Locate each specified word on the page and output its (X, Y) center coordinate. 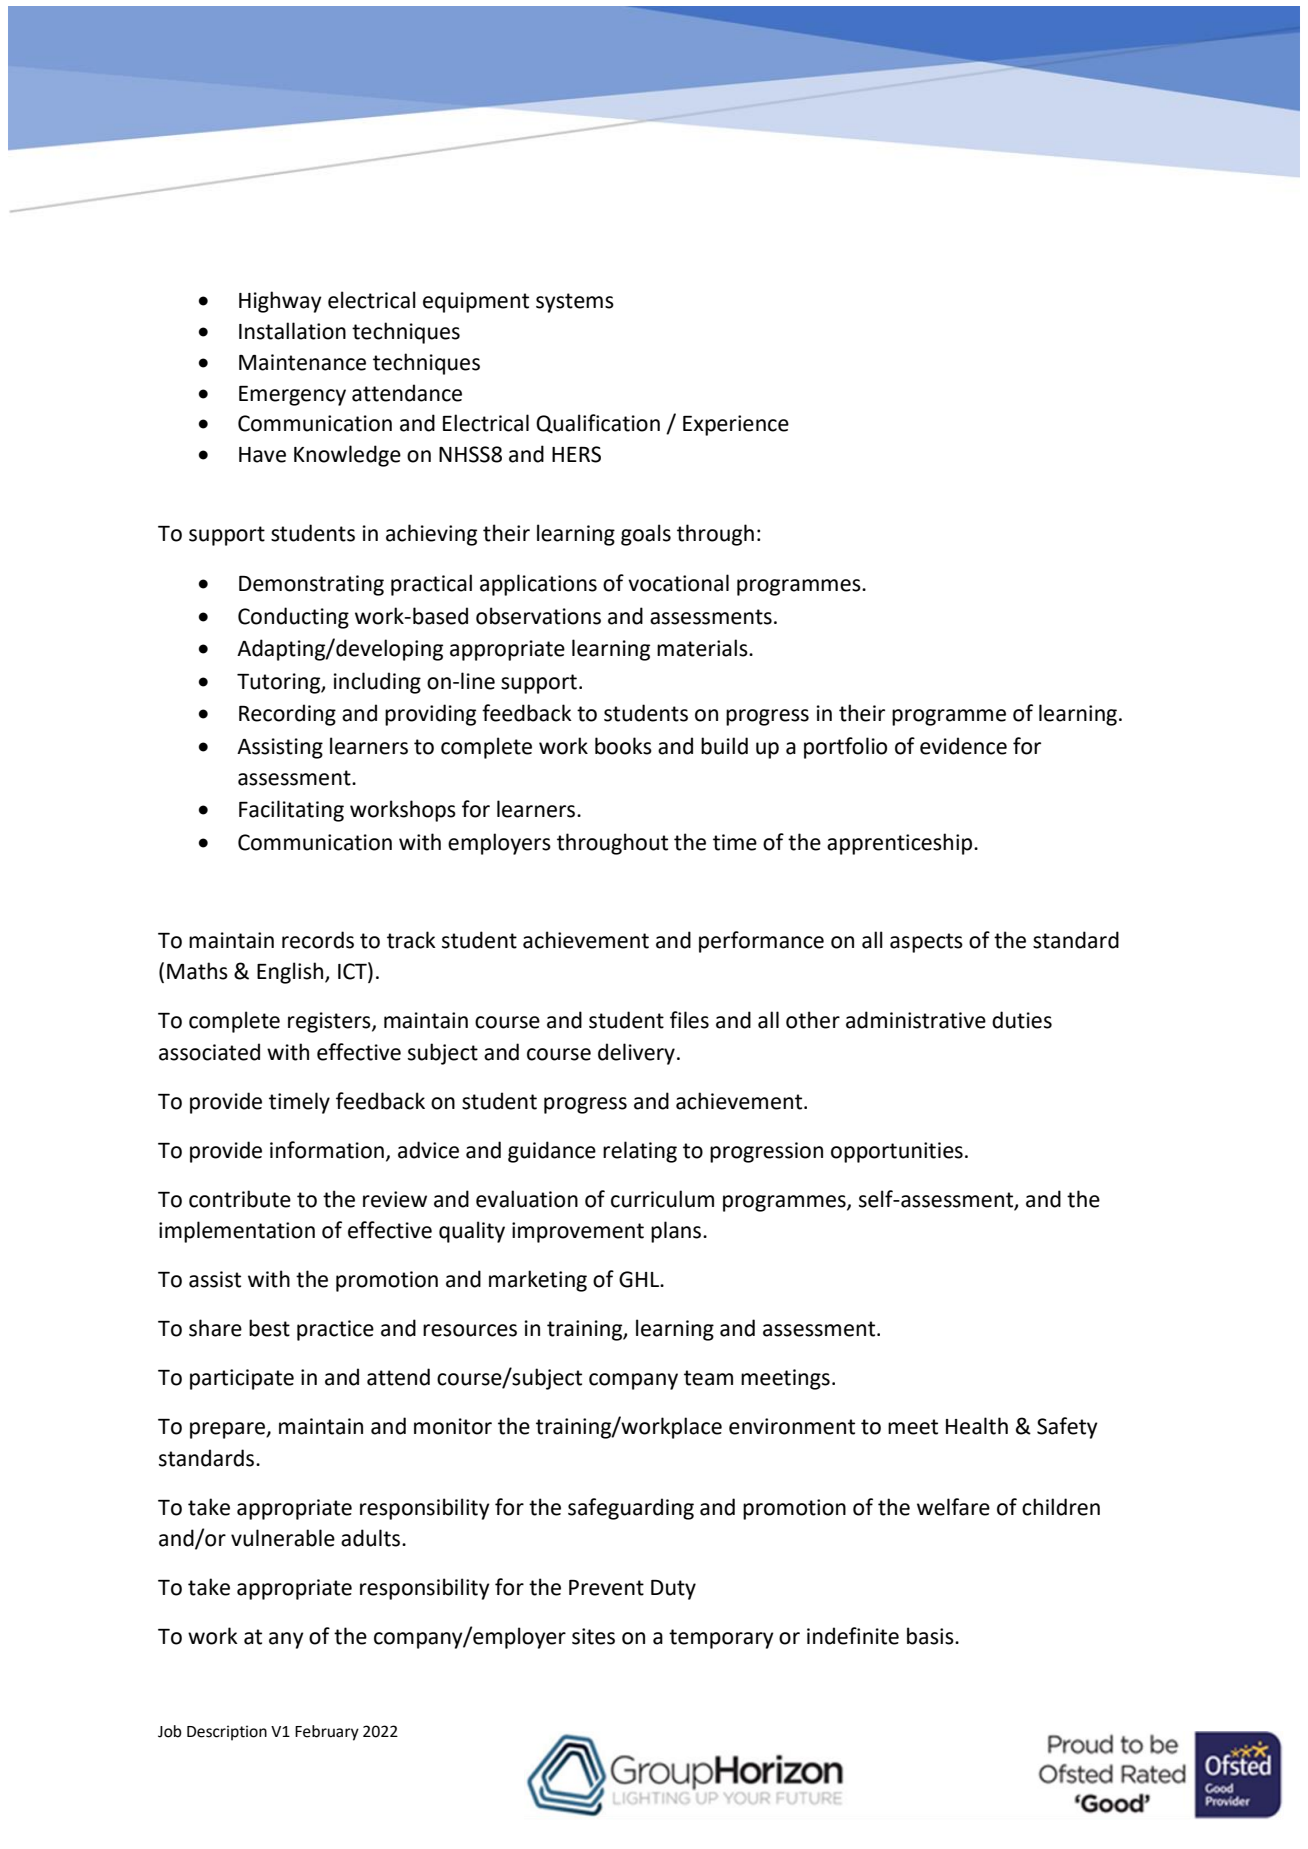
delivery (636, 1054)
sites (593, 1636)
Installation (292, 331)
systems (575, 303)
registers (330, 1022)
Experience (736, 425)
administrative (916, 1020)
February (327, 1733)
